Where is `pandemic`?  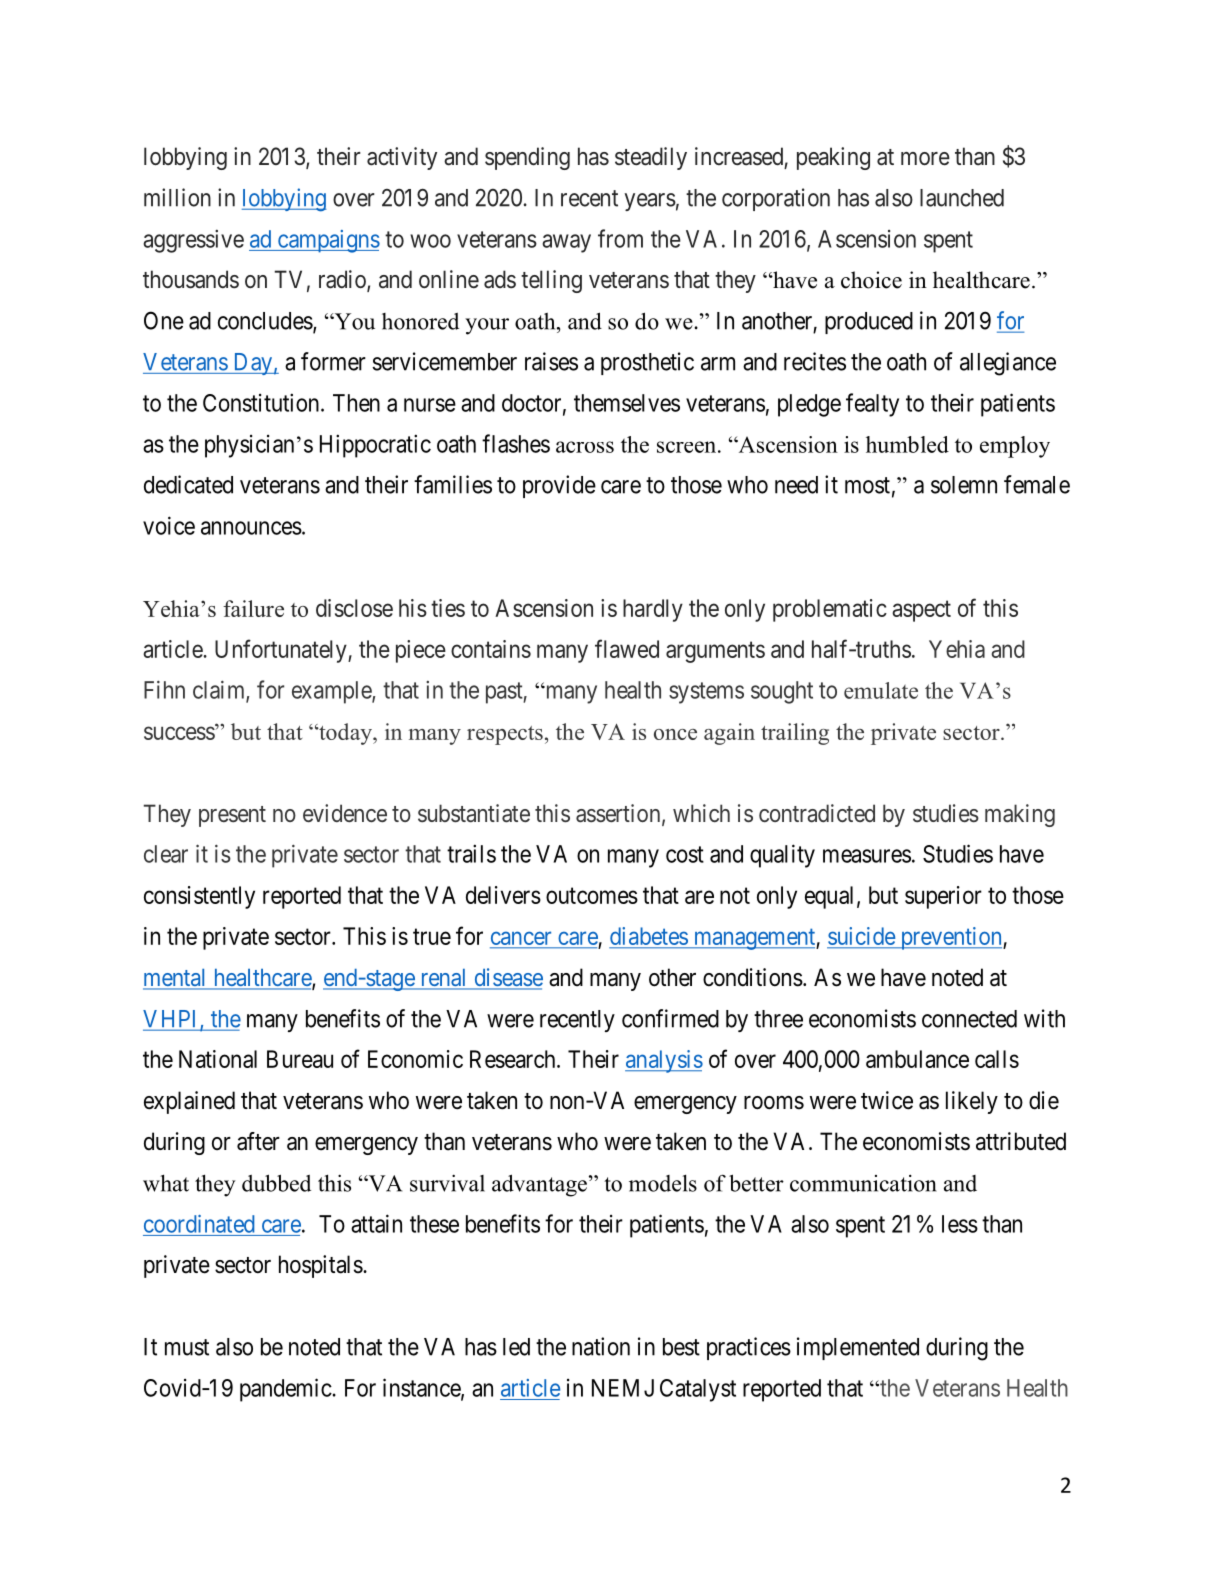 pandemic is located at coordinates (286, 1390).
